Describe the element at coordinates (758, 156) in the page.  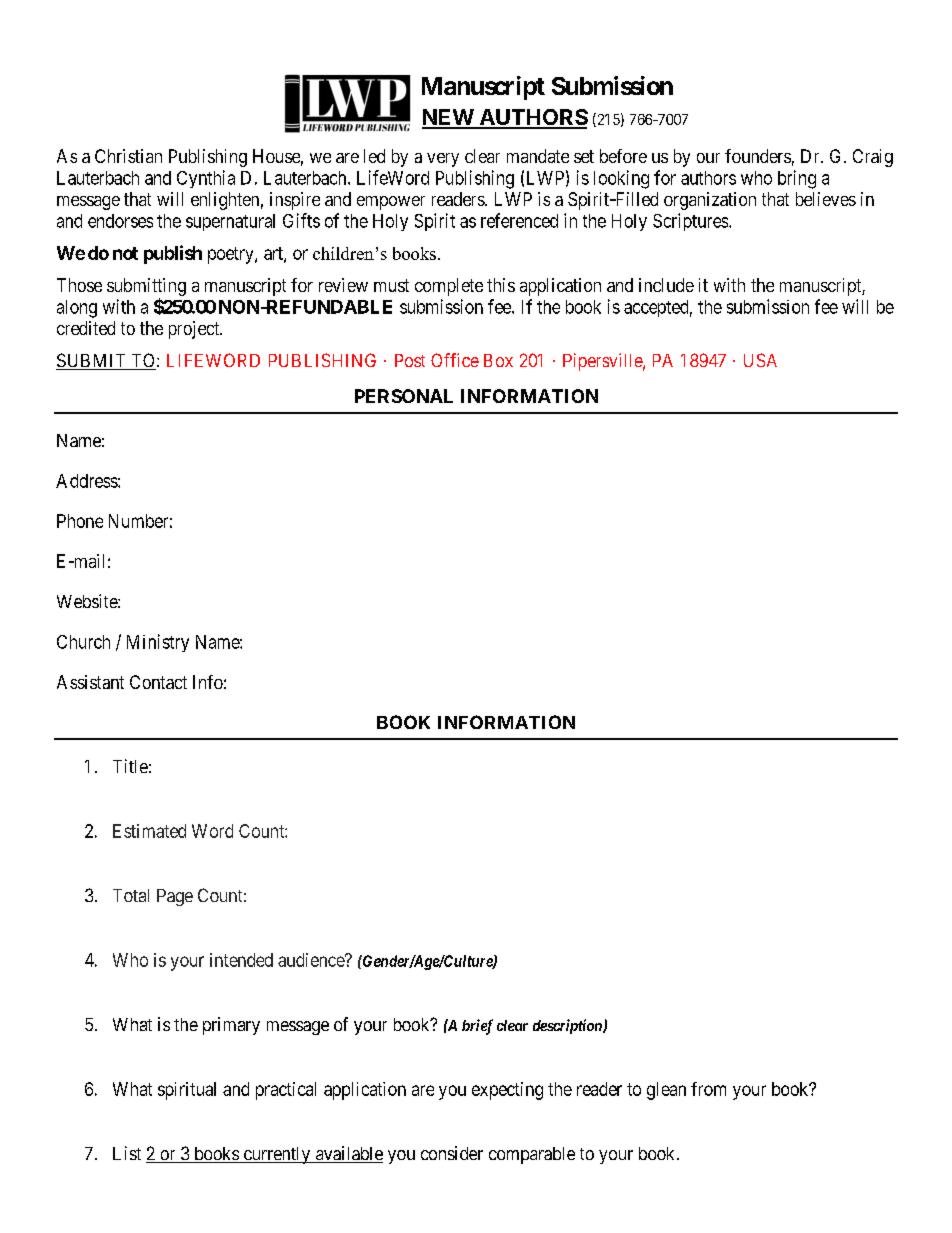
I see `founders` at that location.
